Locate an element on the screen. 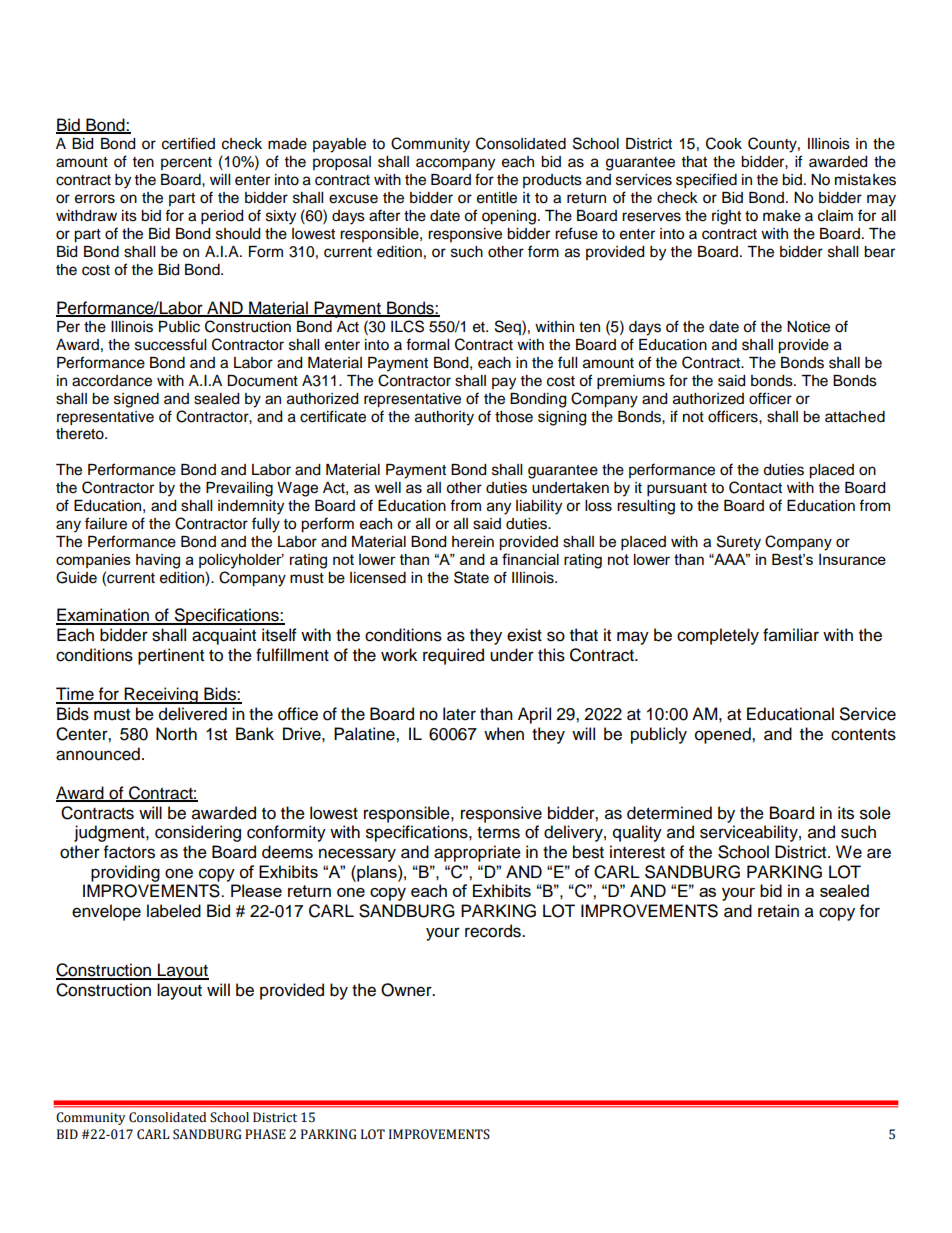  authority is located at coordinates (444, 418).
